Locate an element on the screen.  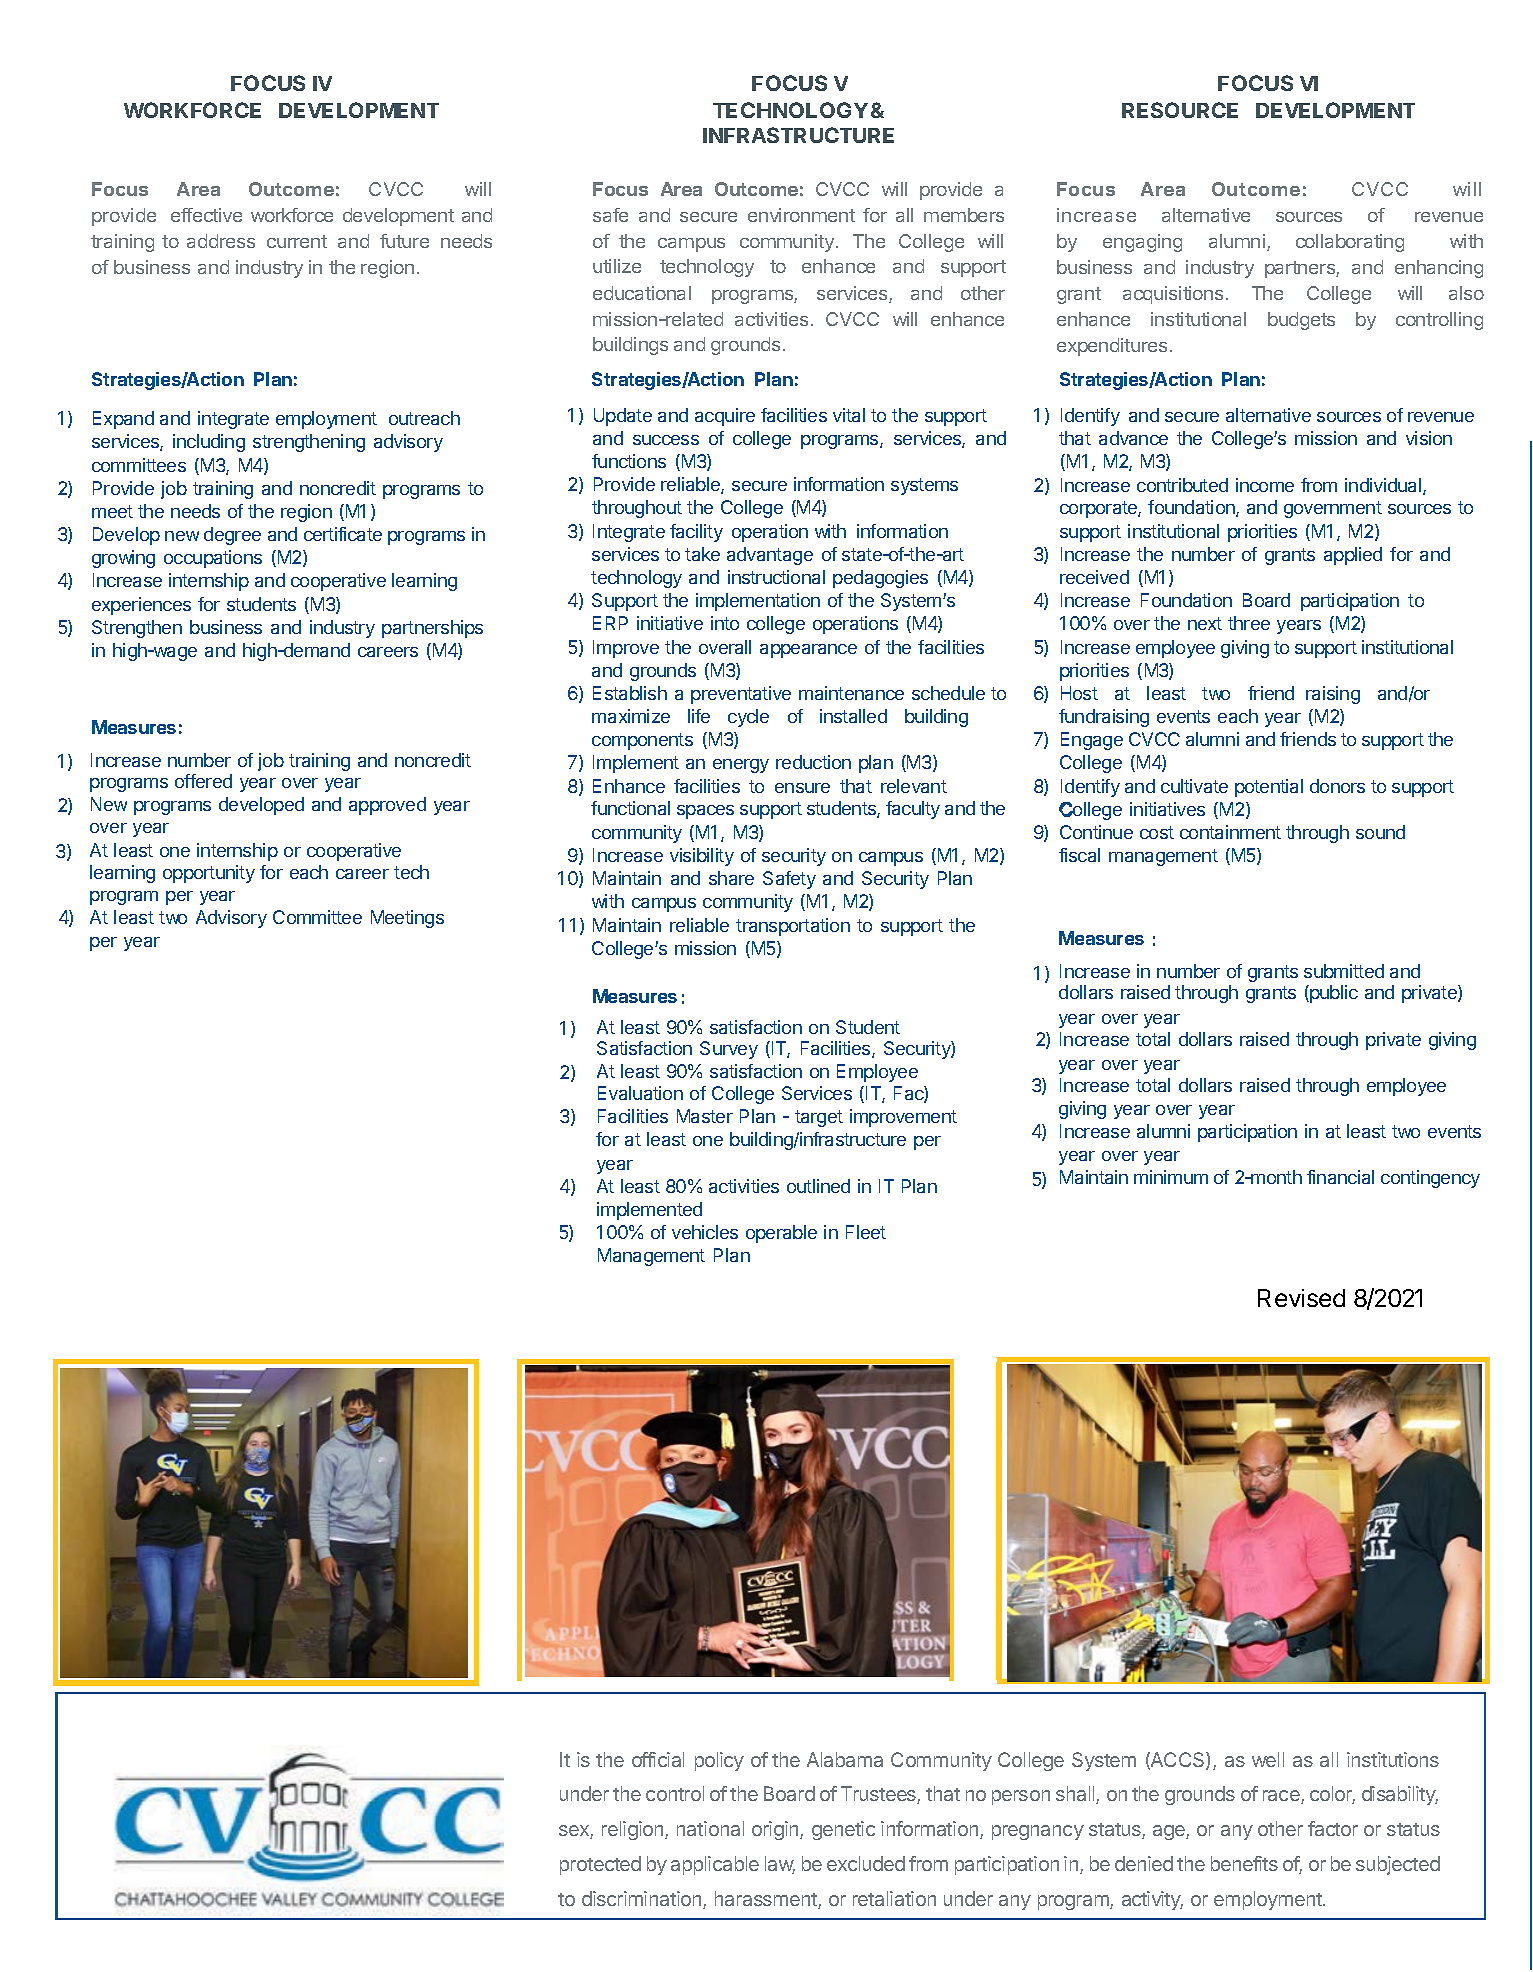
protected is located at coordinates (600, 1865).
